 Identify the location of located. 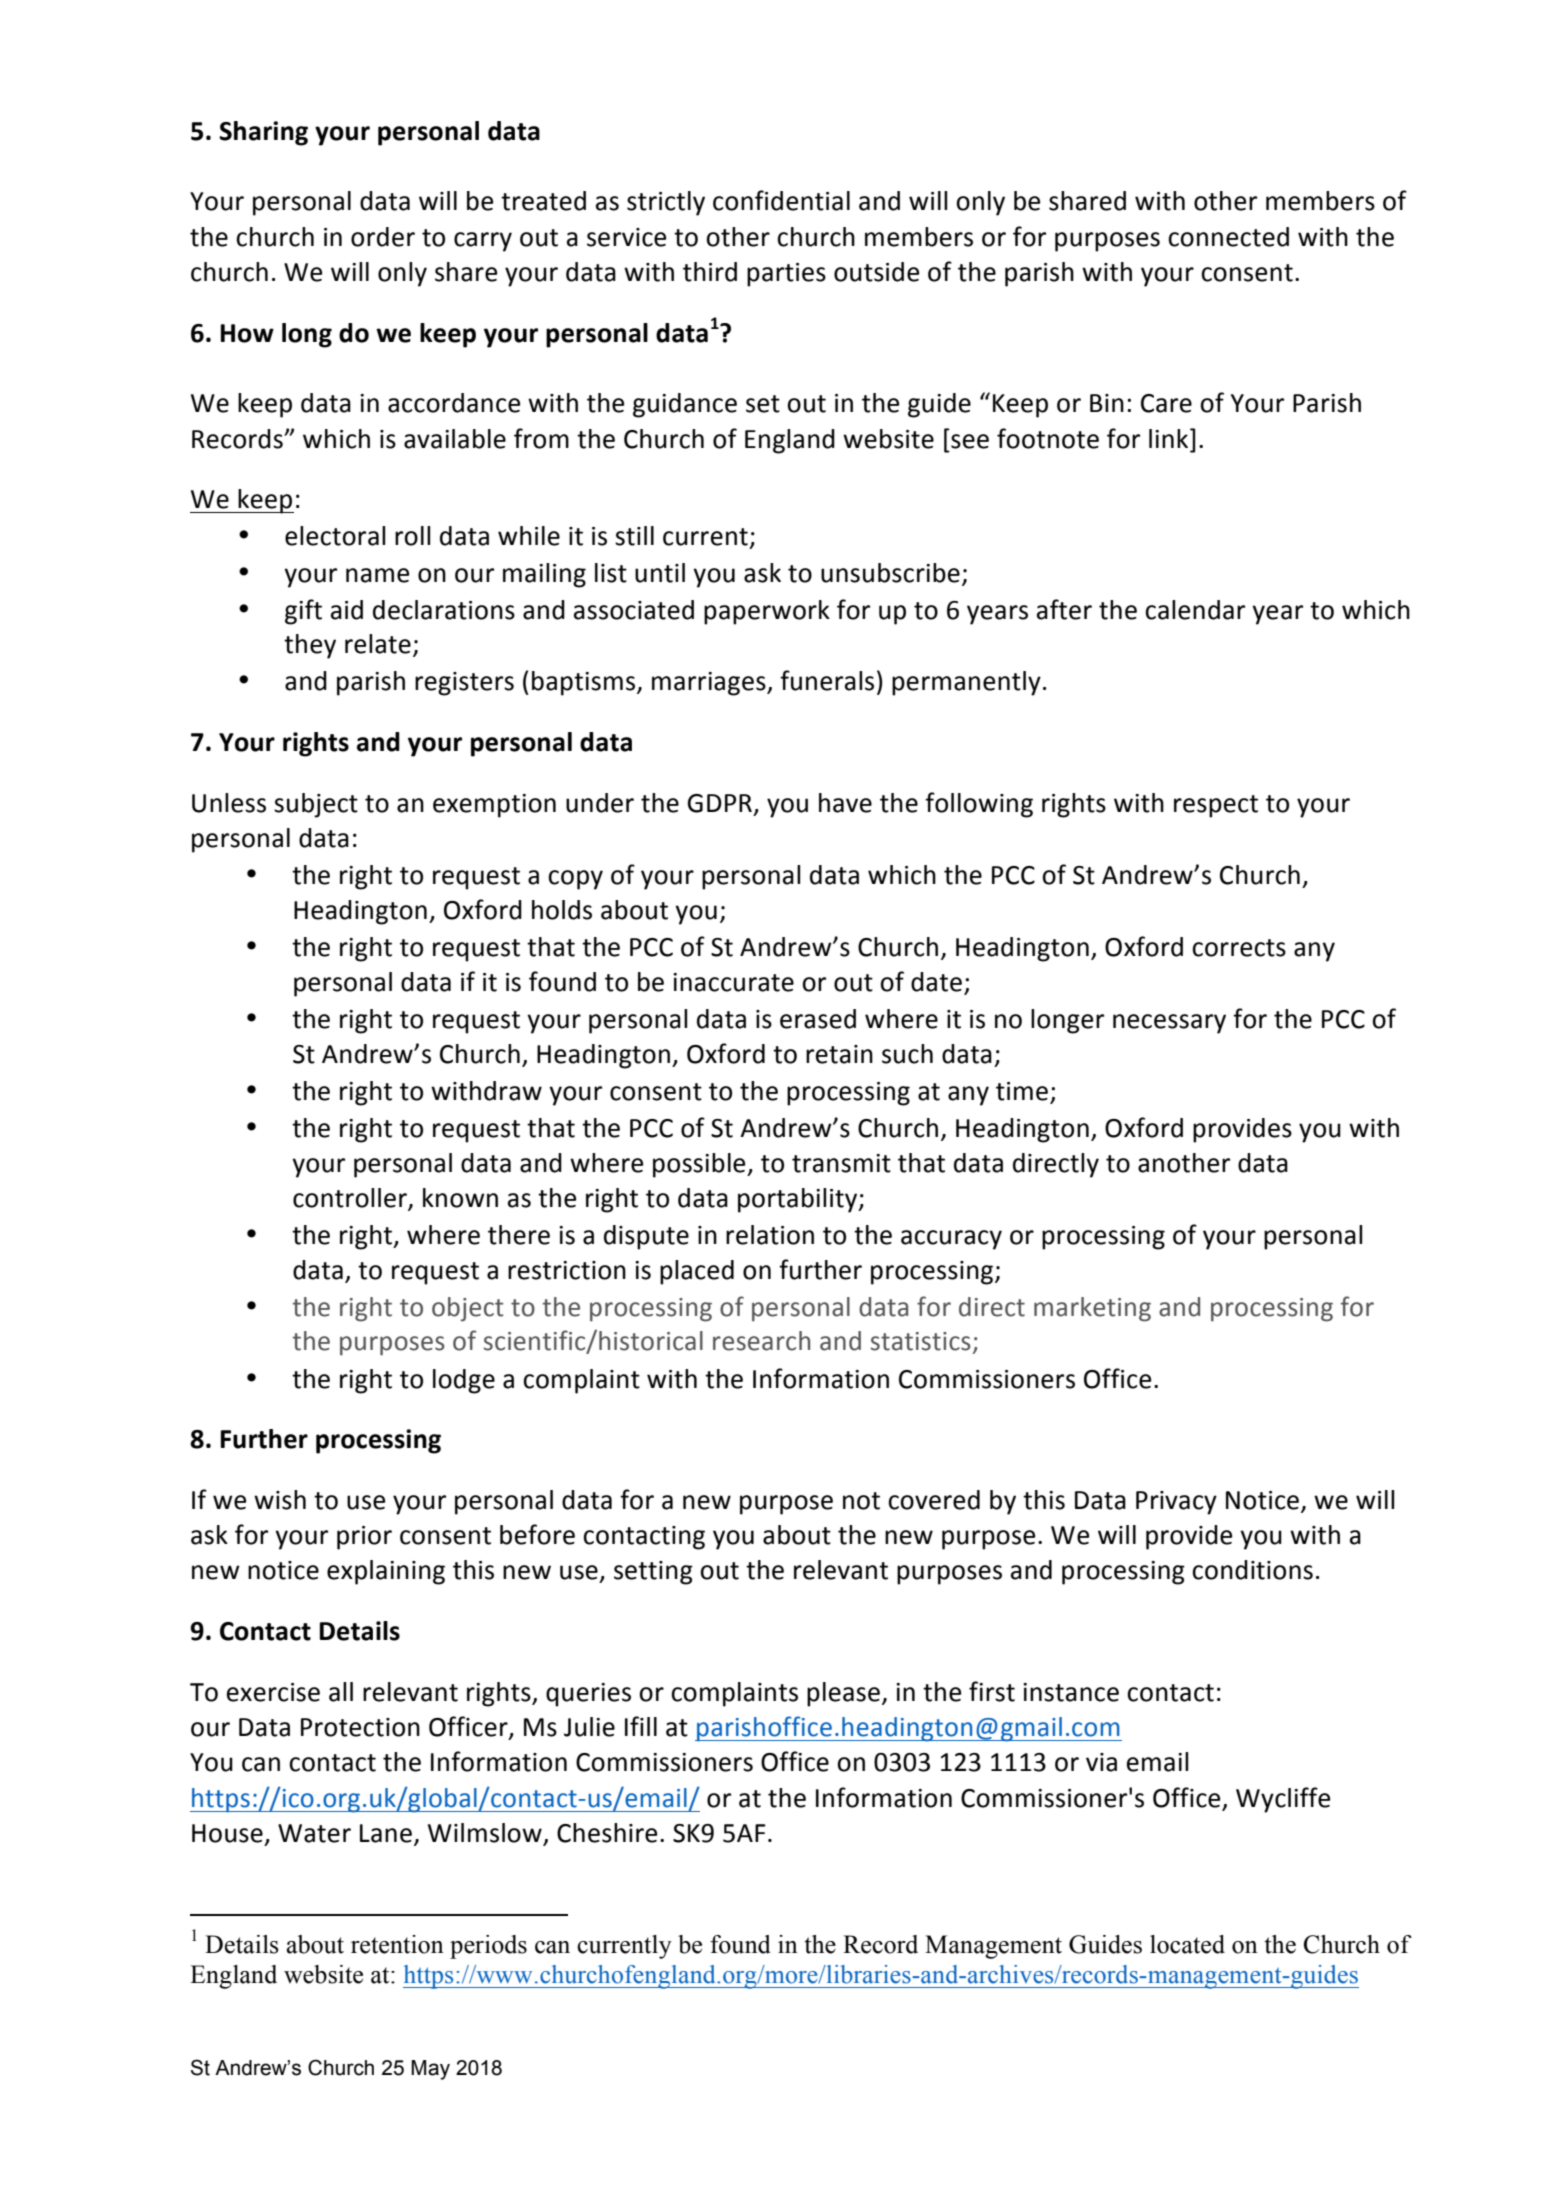
(1187, 1944).
